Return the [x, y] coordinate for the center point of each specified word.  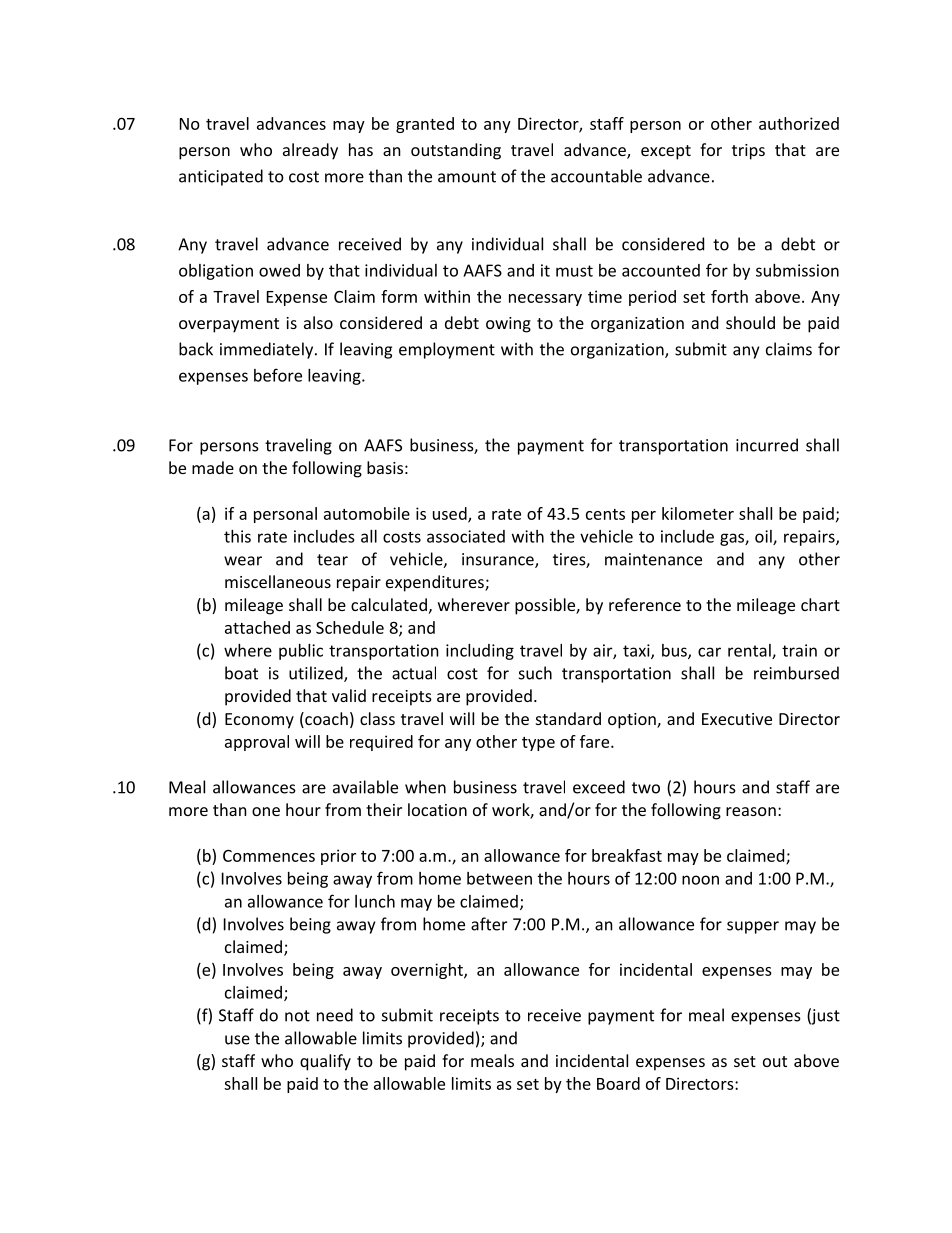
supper [753, 927]
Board [618, 1083]
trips [748, 152]
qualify [325, 1062]
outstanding [456, 151]
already [310, 151]
